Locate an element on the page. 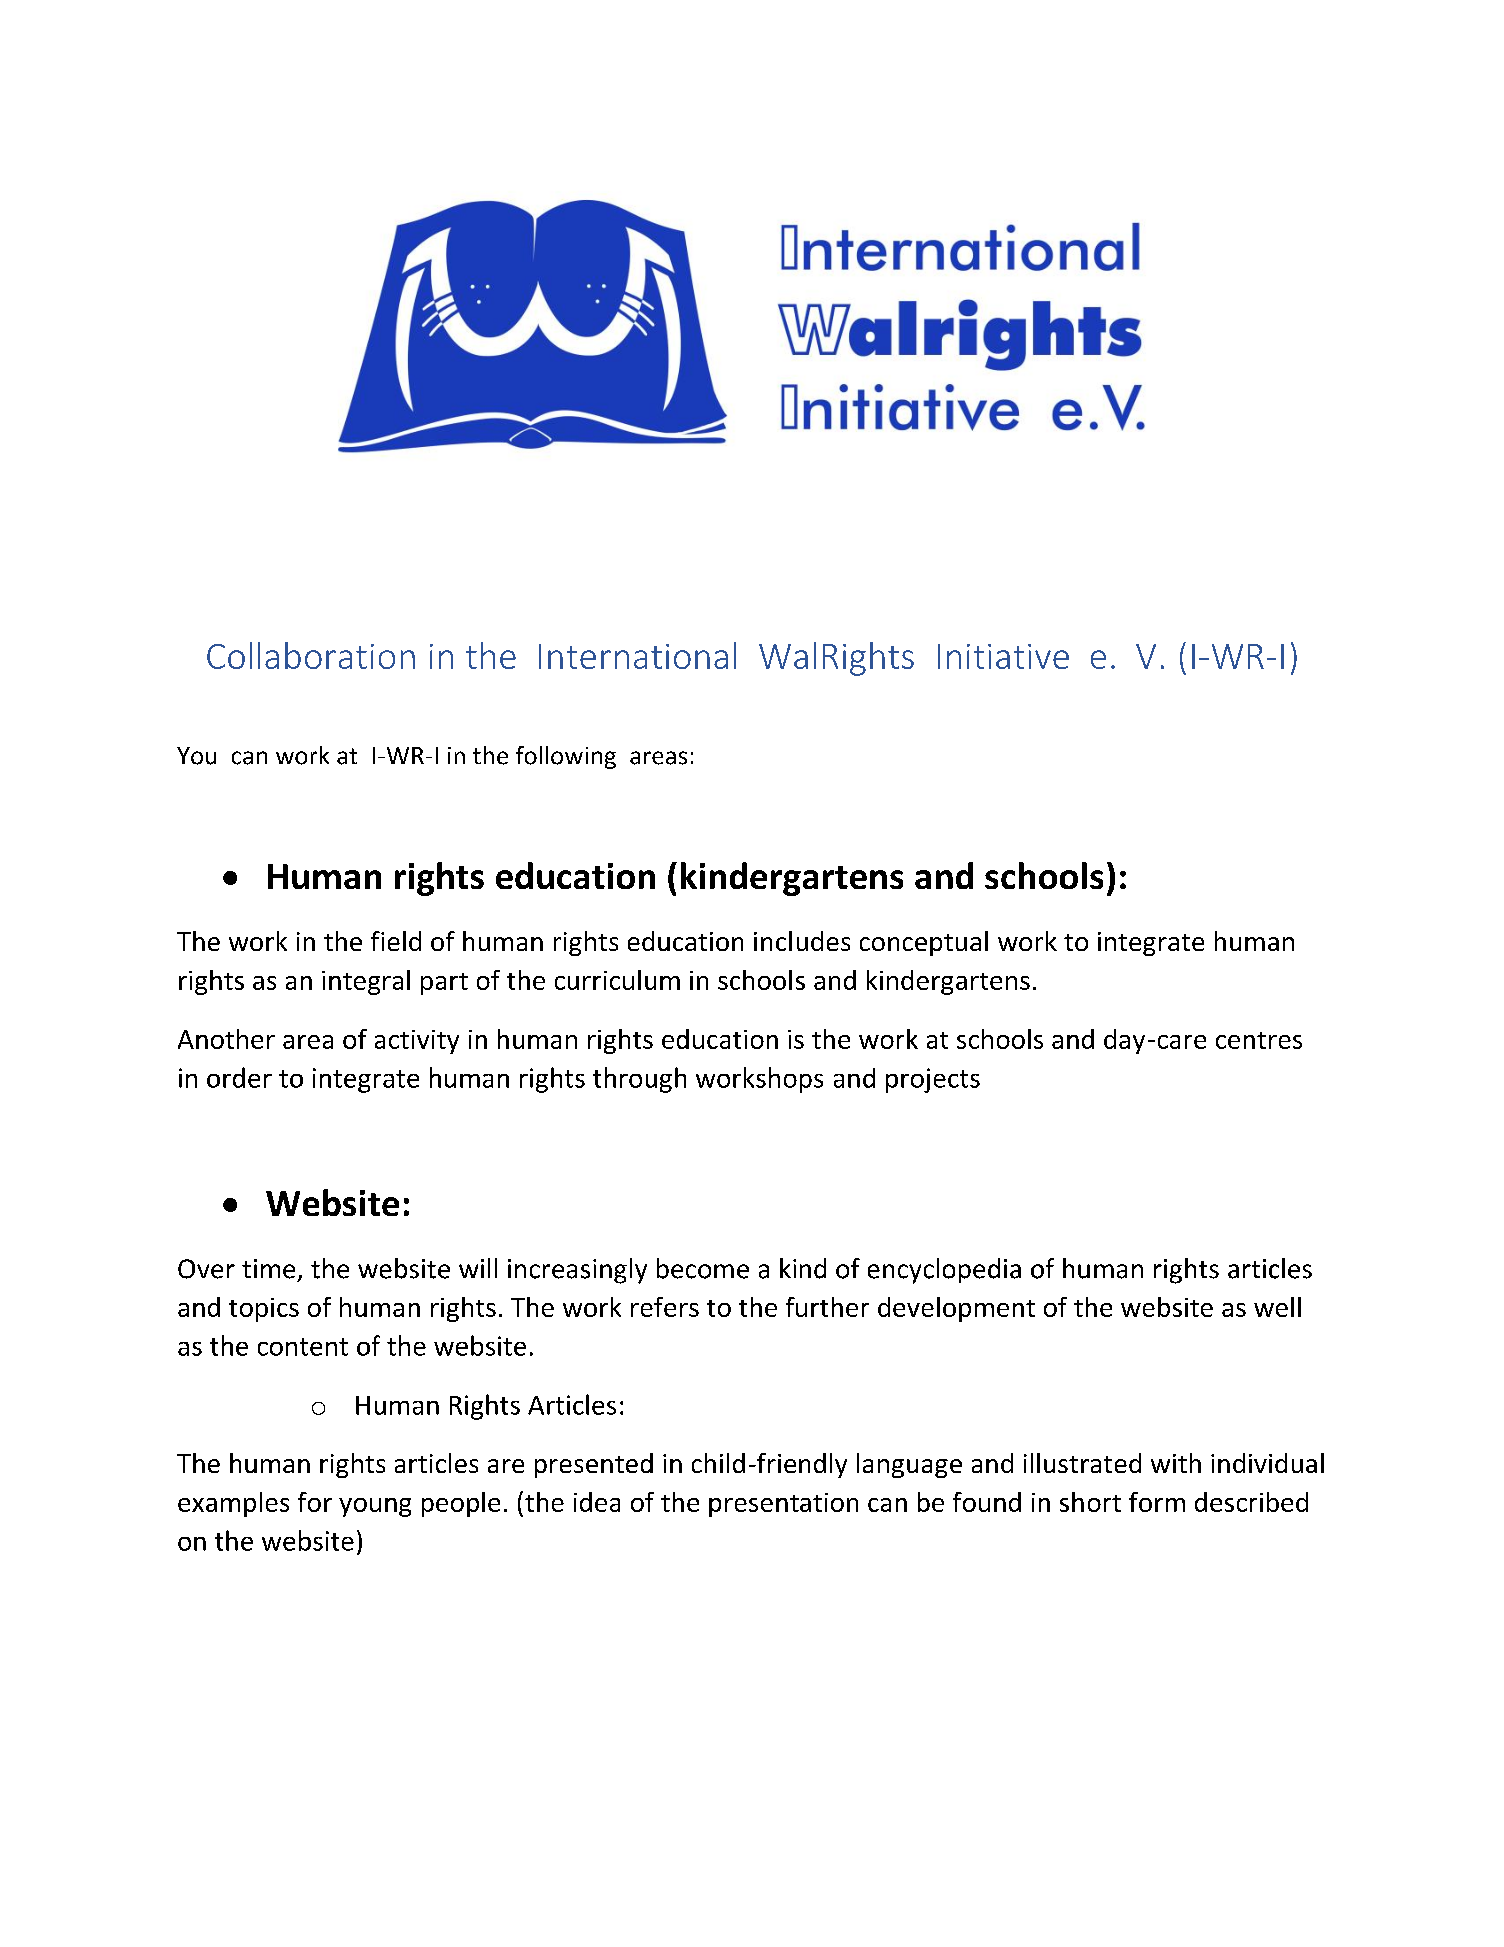  field is located at coordinates (396, 941).
